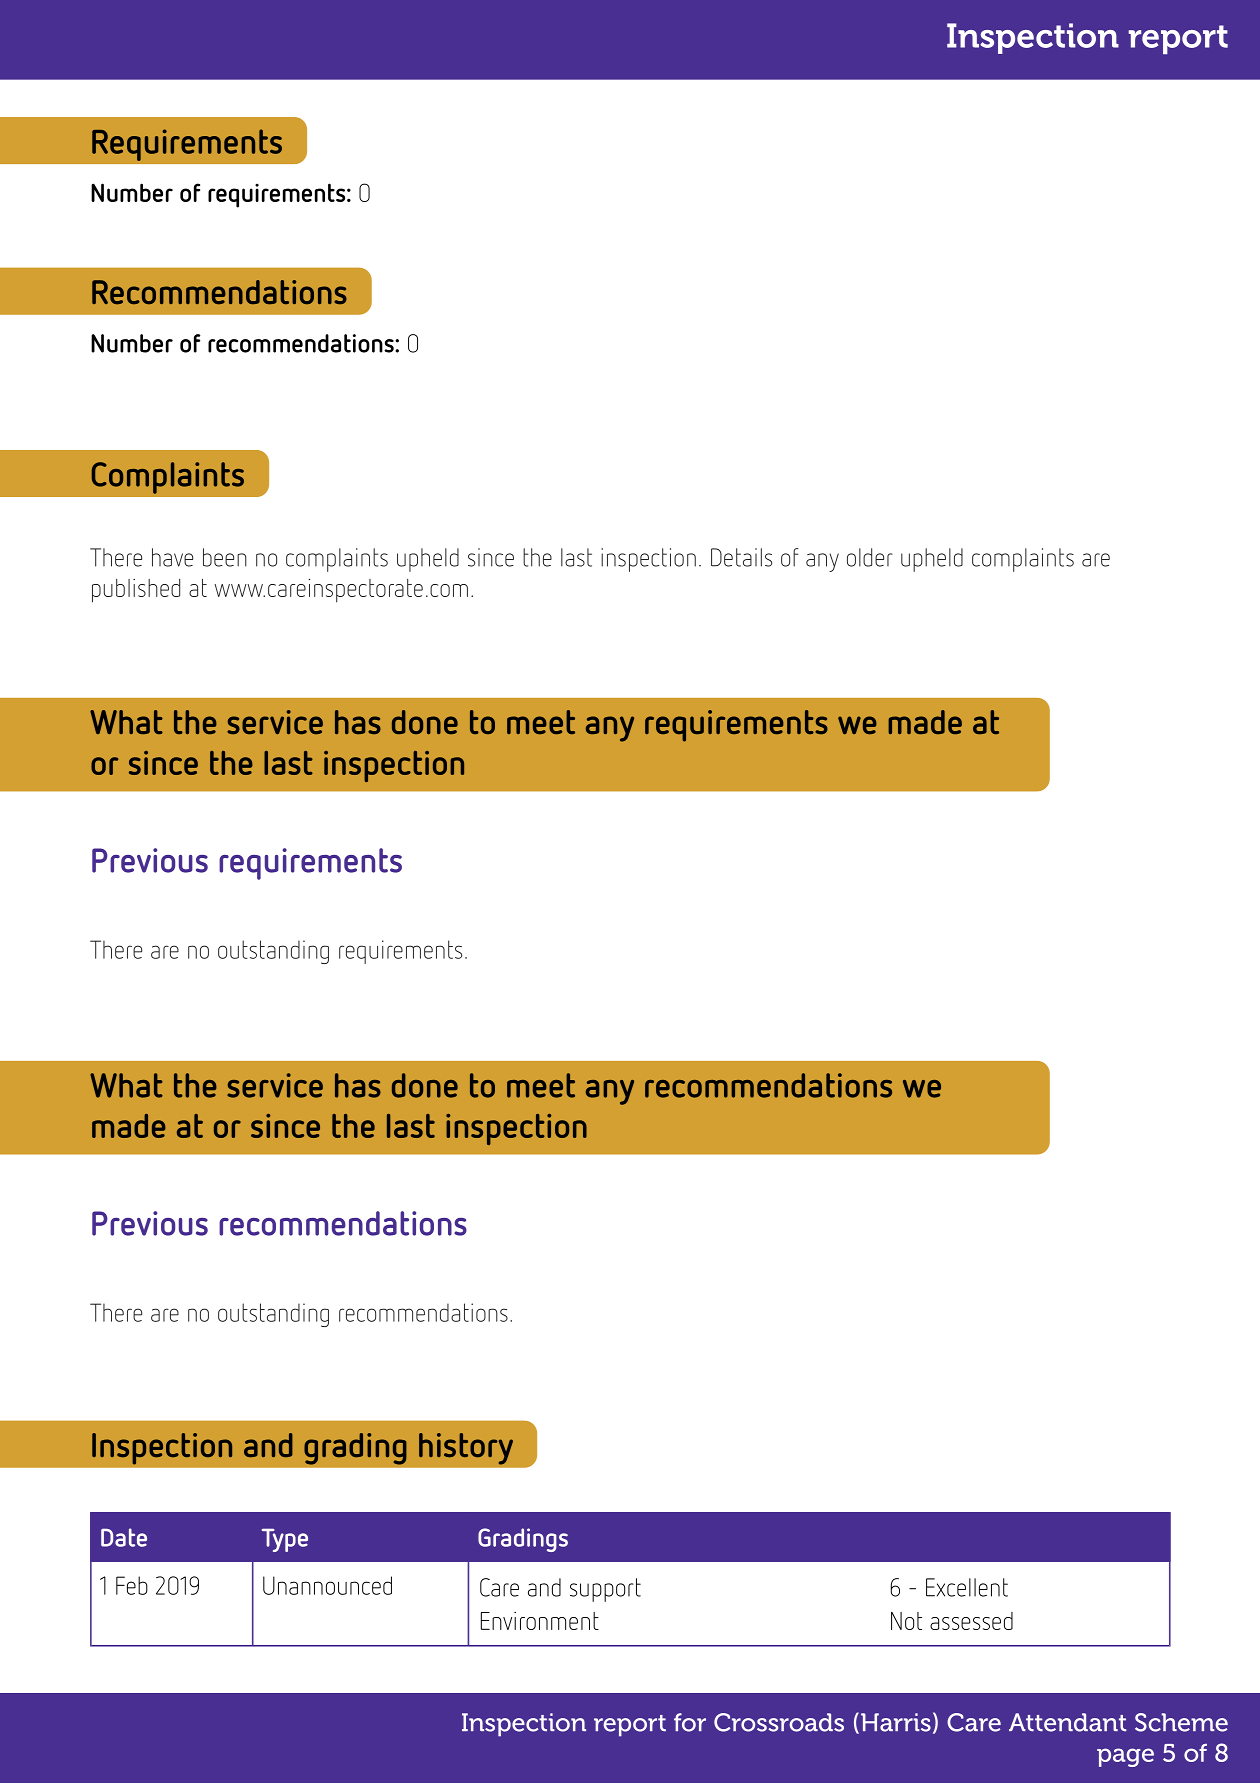  Describe the element at coordinates (967, 1587) in the document. I see `Excellent` at that location.
